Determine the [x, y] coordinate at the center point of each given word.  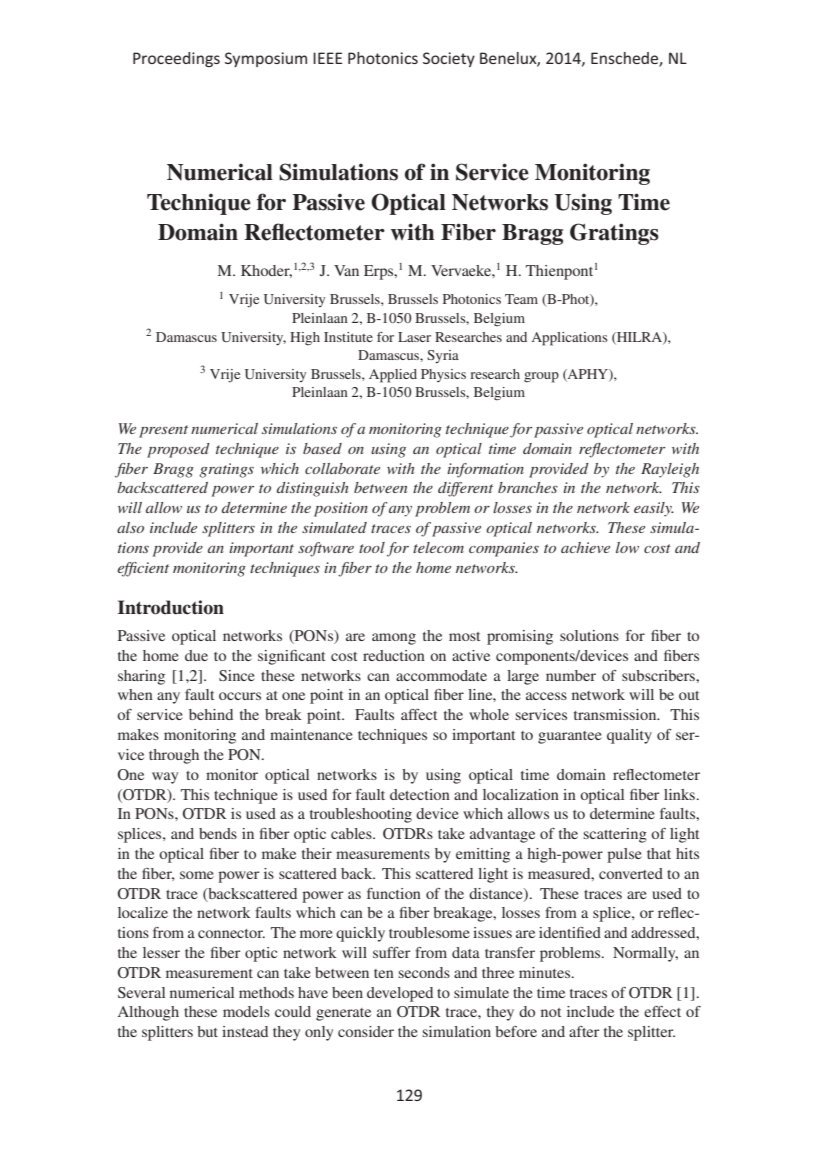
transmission [616, 714]
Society [449, 59]
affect [419, 714]
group [541, 377]
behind [211, 714]
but [207, 1031]
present [163, 431]
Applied [393, 376]
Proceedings [176, 59]
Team [521, 299]
